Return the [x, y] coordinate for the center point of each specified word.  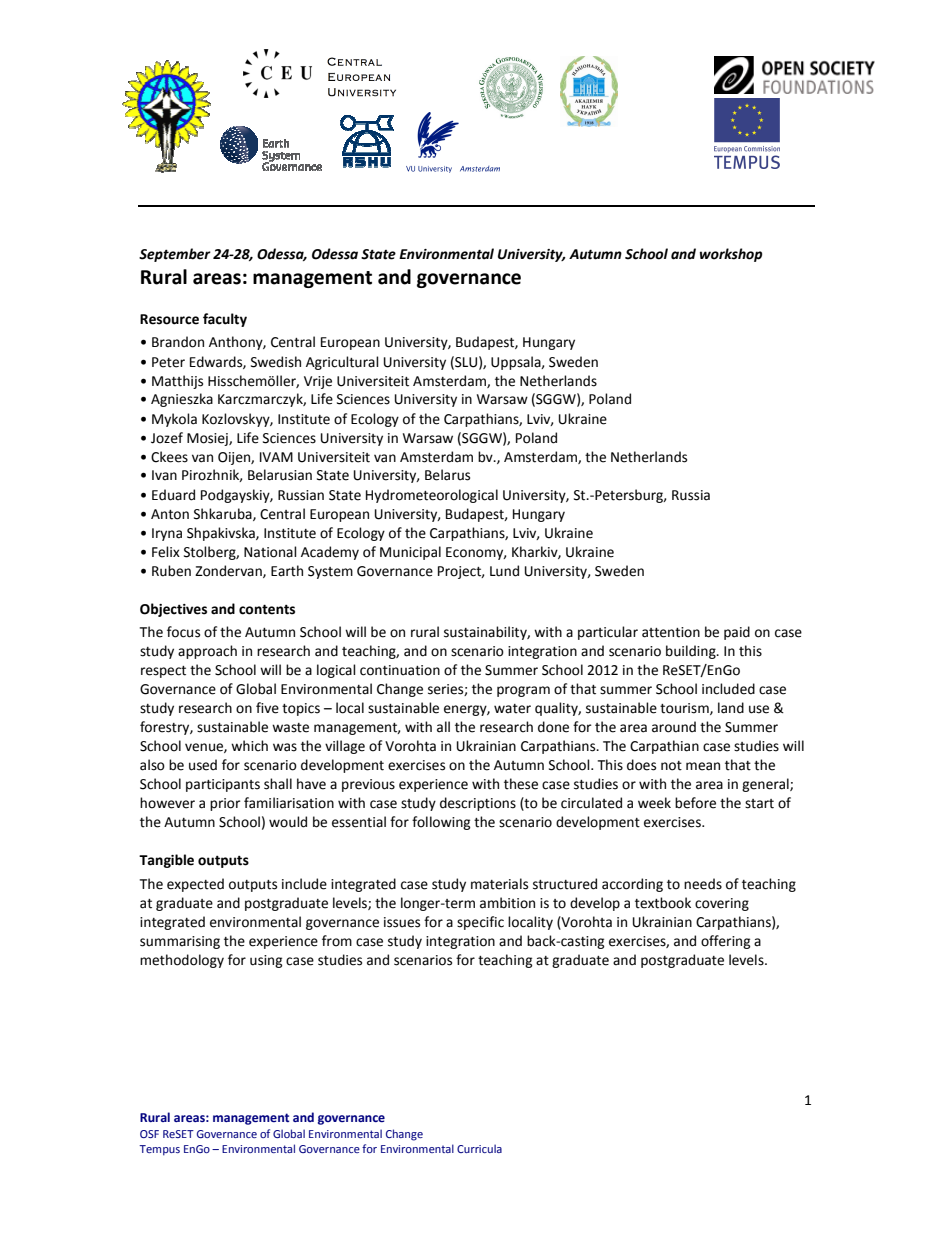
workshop [731, 255]
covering [722, 904]
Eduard [173, 495]
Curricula [479, 1148]
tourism [685, 709]
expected [195, 885]
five [267, 708]
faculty [225, 320]
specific [480, 923]
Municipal [410, 553]
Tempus [159, 1150]
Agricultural [342, 363]
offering [725, 942]
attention [671, 632]
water [512, 709]
